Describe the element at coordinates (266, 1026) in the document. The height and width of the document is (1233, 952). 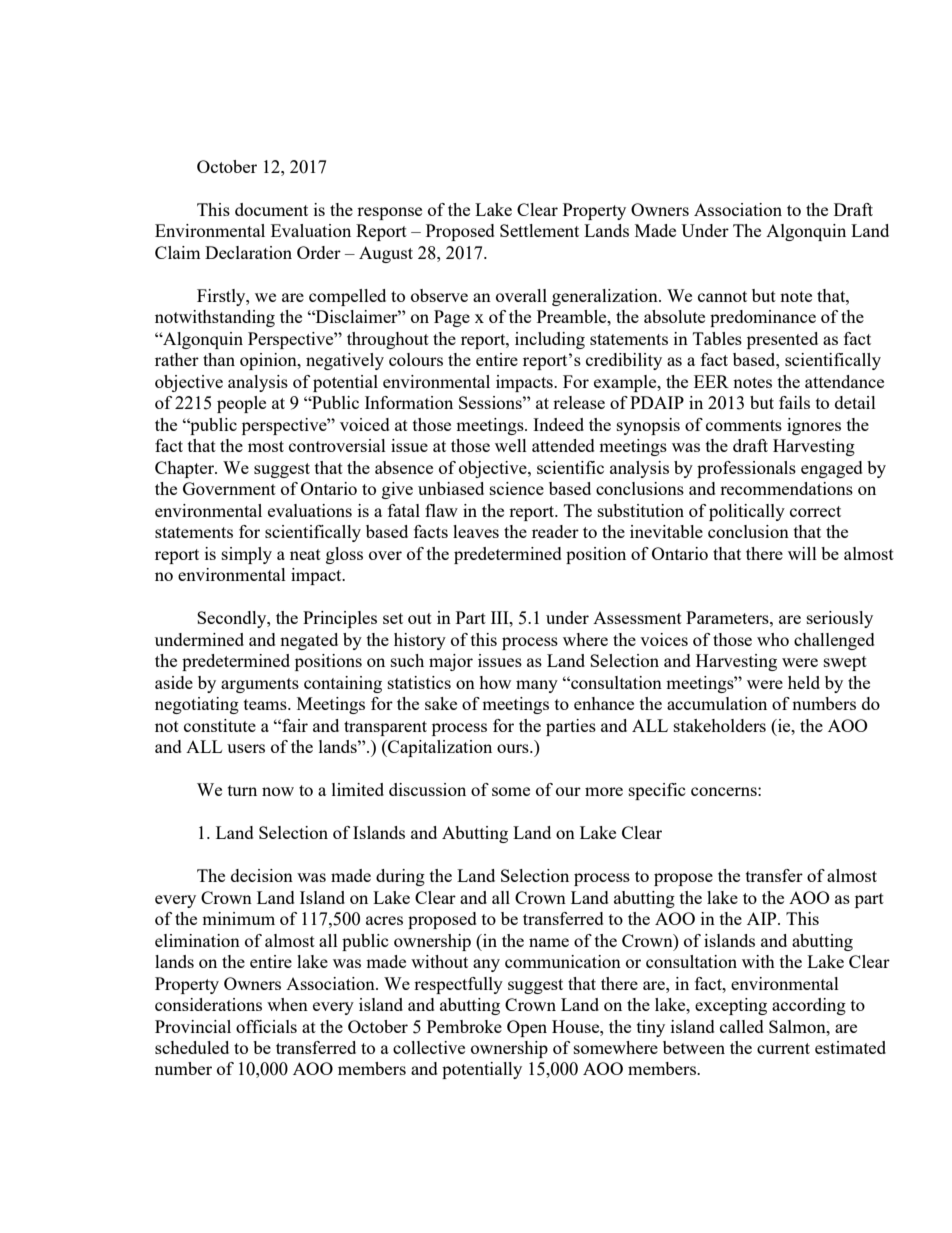
I see `officials` at that location.
